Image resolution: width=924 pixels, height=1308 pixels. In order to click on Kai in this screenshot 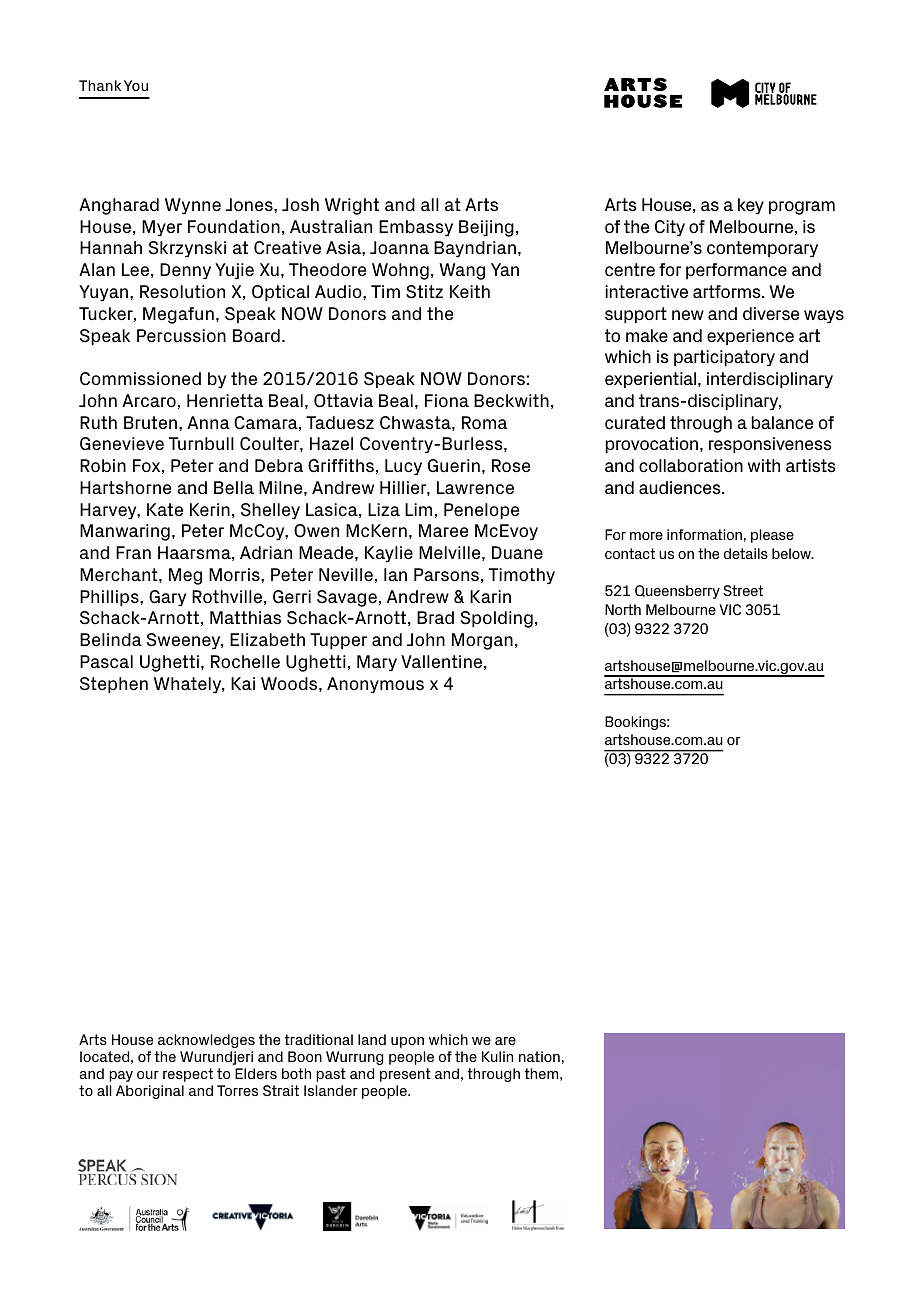, I will do `click(243, 683)`.
